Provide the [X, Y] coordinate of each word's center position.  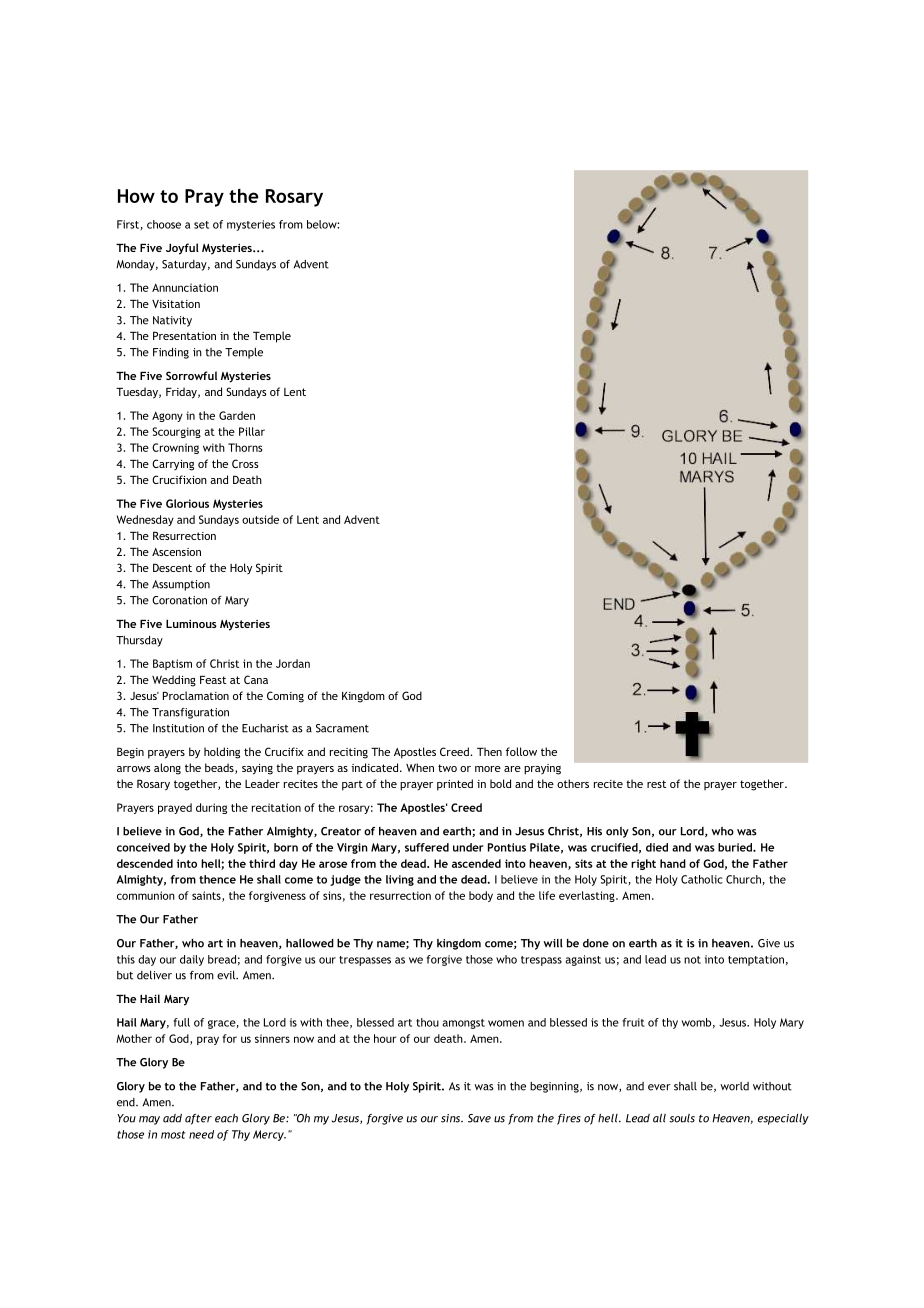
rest [656, 784]
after [198, 1119]
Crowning [175, 448]
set [201, 225]
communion [146, 895]
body [481, 896]
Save [479, 1118]
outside [260, 519]
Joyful [182, 249]
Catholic [702, 879]
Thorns [245, 447]
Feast [213, 680]
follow [521, 751]
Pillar [252, 431]
